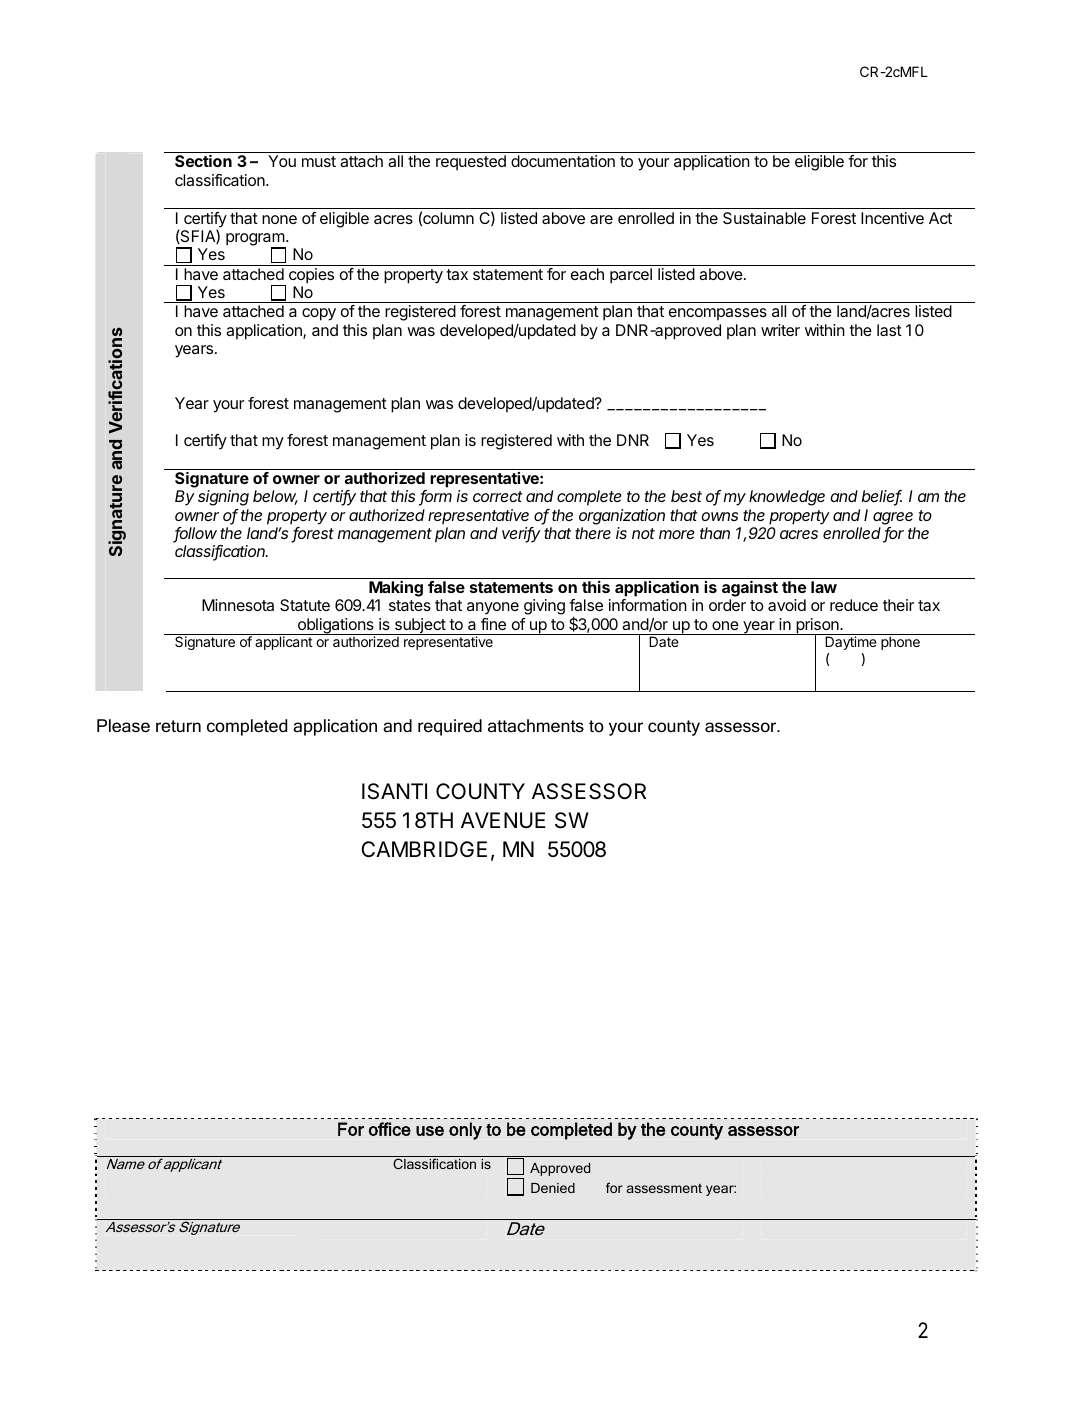 This screenshot has width=1088, height=1407. What do you see at coordinates (817, 627) in the screenshot?
I see `prison` at bounding box center [817, 627].
